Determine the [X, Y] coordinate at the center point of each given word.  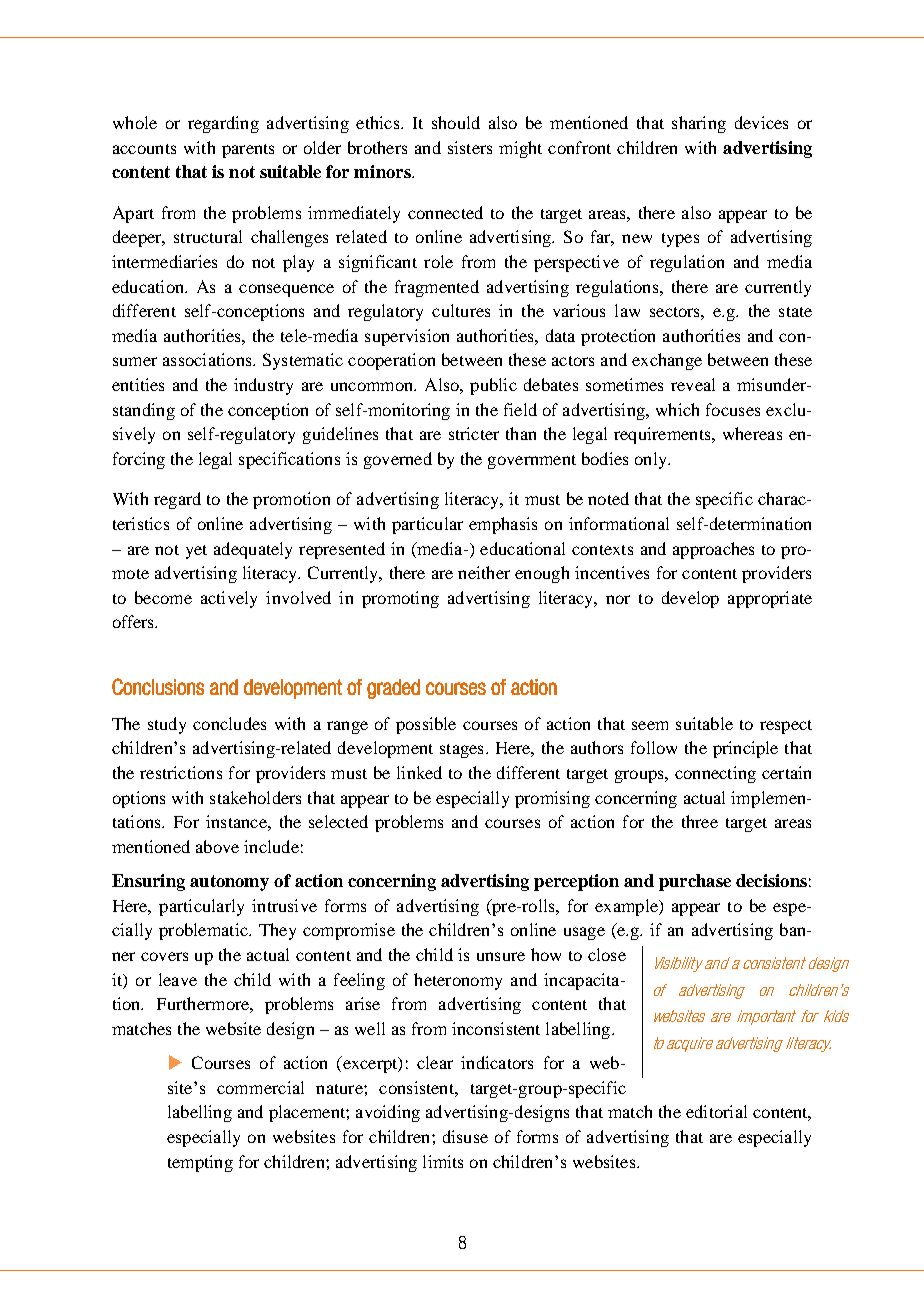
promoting [400, 599]
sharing [699, 124]
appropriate [770, 599]
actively [229, 599]
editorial [716, 1111]
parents [248, 151]
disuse [465, 1136]
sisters [470, 147]
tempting [200, 1163]
